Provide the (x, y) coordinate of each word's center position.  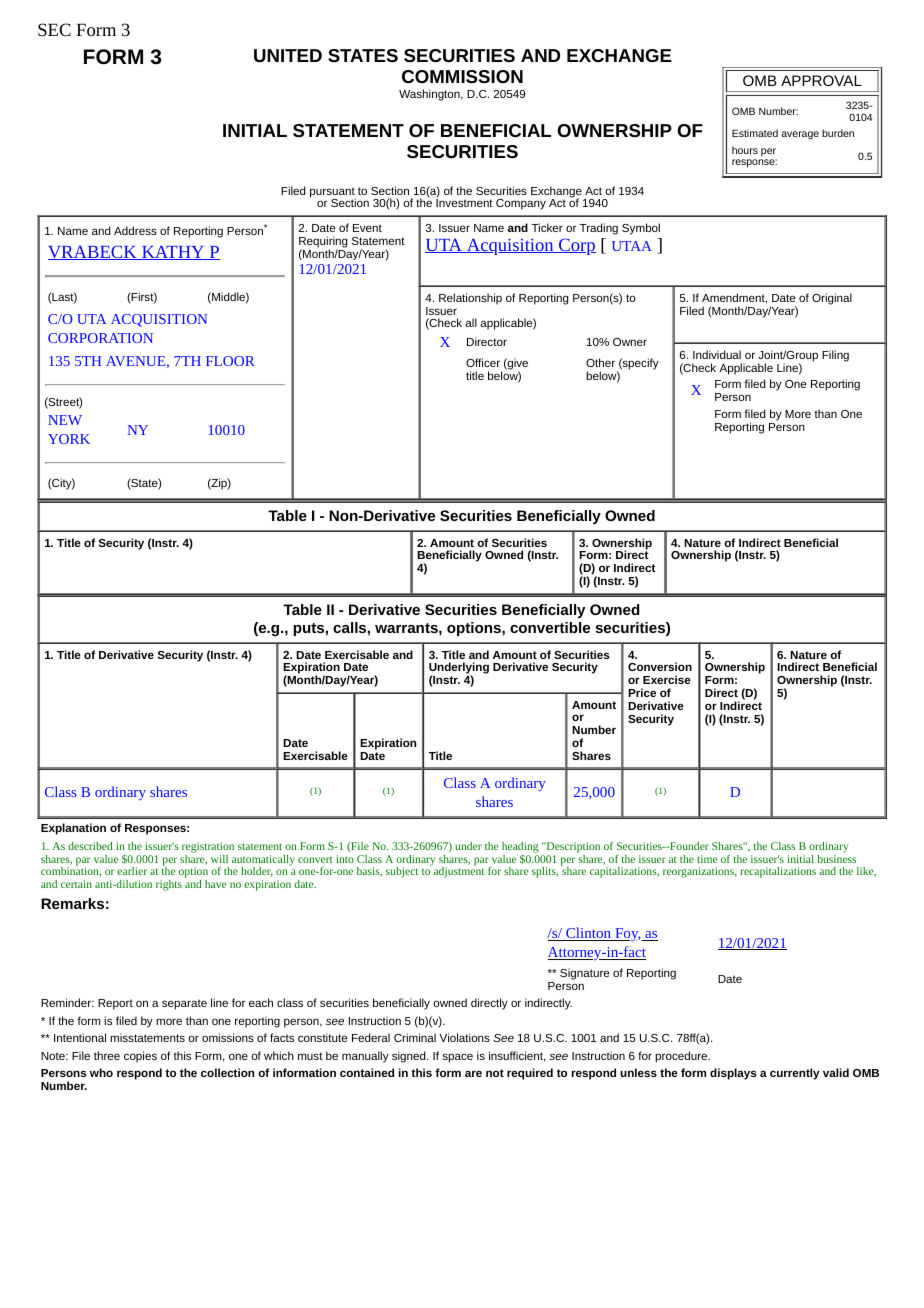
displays (733, 1074)
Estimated (755, 133)
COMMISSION (462, 76)
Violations (464, 1037)
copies (140, 1057)
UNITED (288, 55)
